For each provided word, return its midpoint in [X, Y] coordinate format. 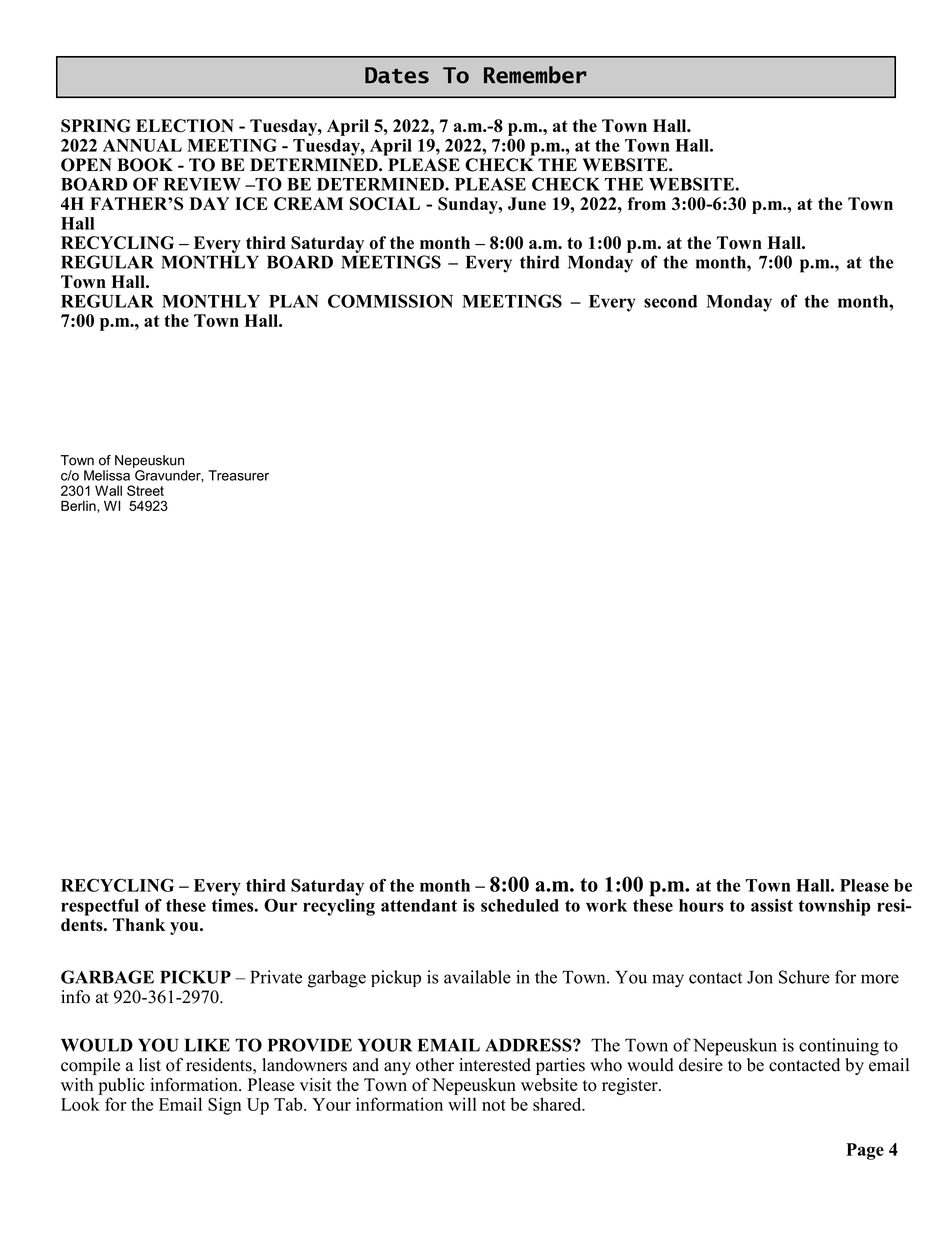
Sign [225, 1106]
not [494, 1105]
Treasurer [238, 475]
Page [865, 1151]
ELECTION [185, 126]
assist [772, 905]
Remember [535, 75]
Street [145, 490]
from [647, 204]
